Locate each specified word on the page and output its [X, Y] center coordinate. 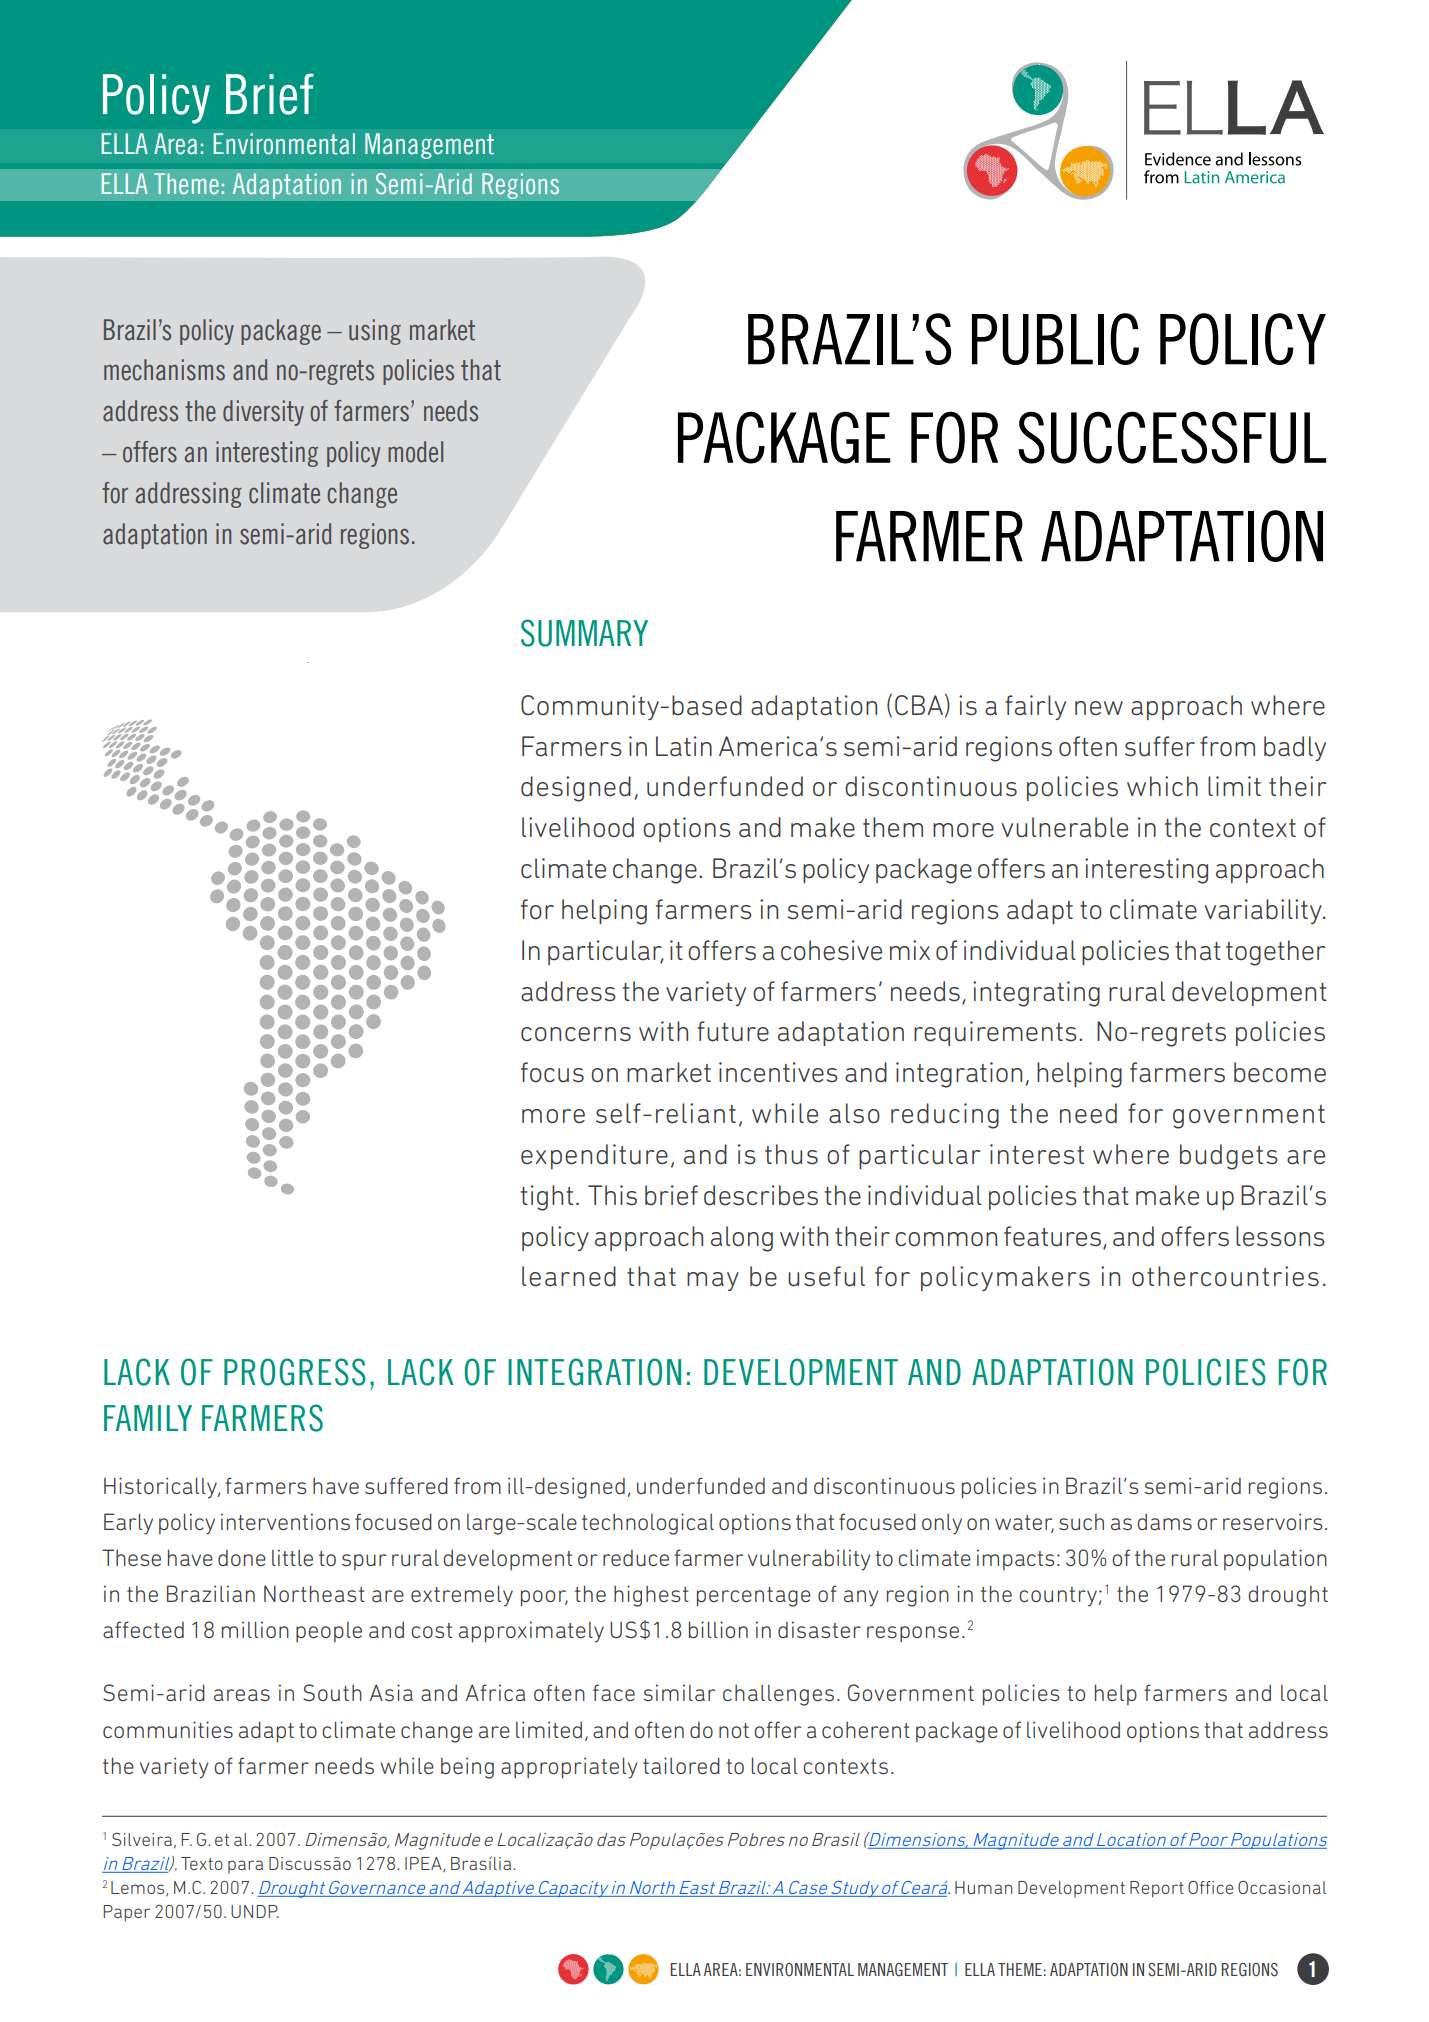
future [733, 1031]
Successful [1172, 437]
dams [1164, 1521]
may [713, 1281]
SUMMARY [584, 633]
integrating [1036, 994]
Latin [684, 746]
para [245, 1866]
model [415, 452]
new [1099, 708]
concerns [576, 1034]
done [242, 1558]
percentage [754, 1597]
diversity [263, 413]
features [1052, 1236]
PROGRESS [295, 1372]
